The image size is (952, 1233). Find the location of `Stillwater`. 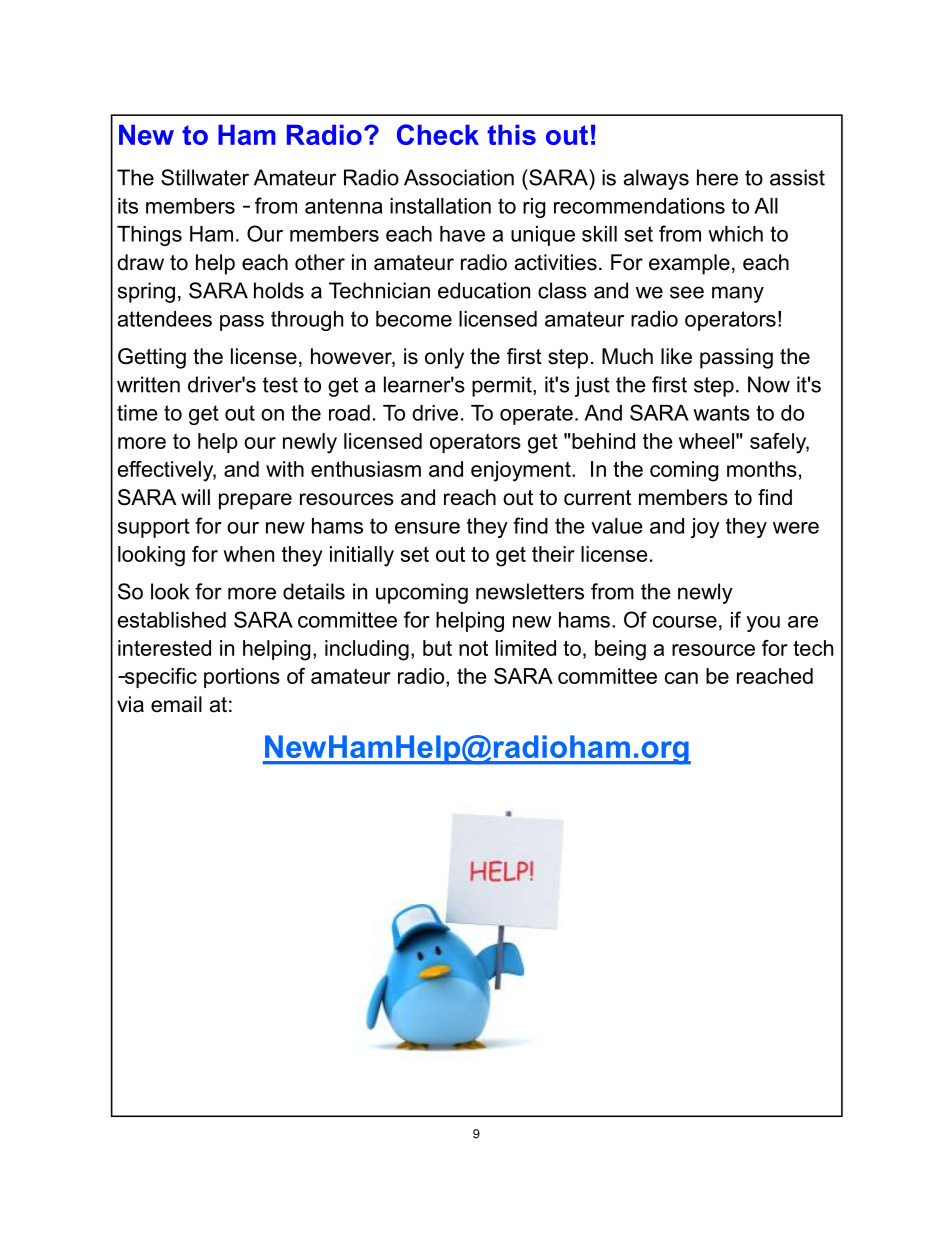

Stillwater is located at coordinates (205, 177).
